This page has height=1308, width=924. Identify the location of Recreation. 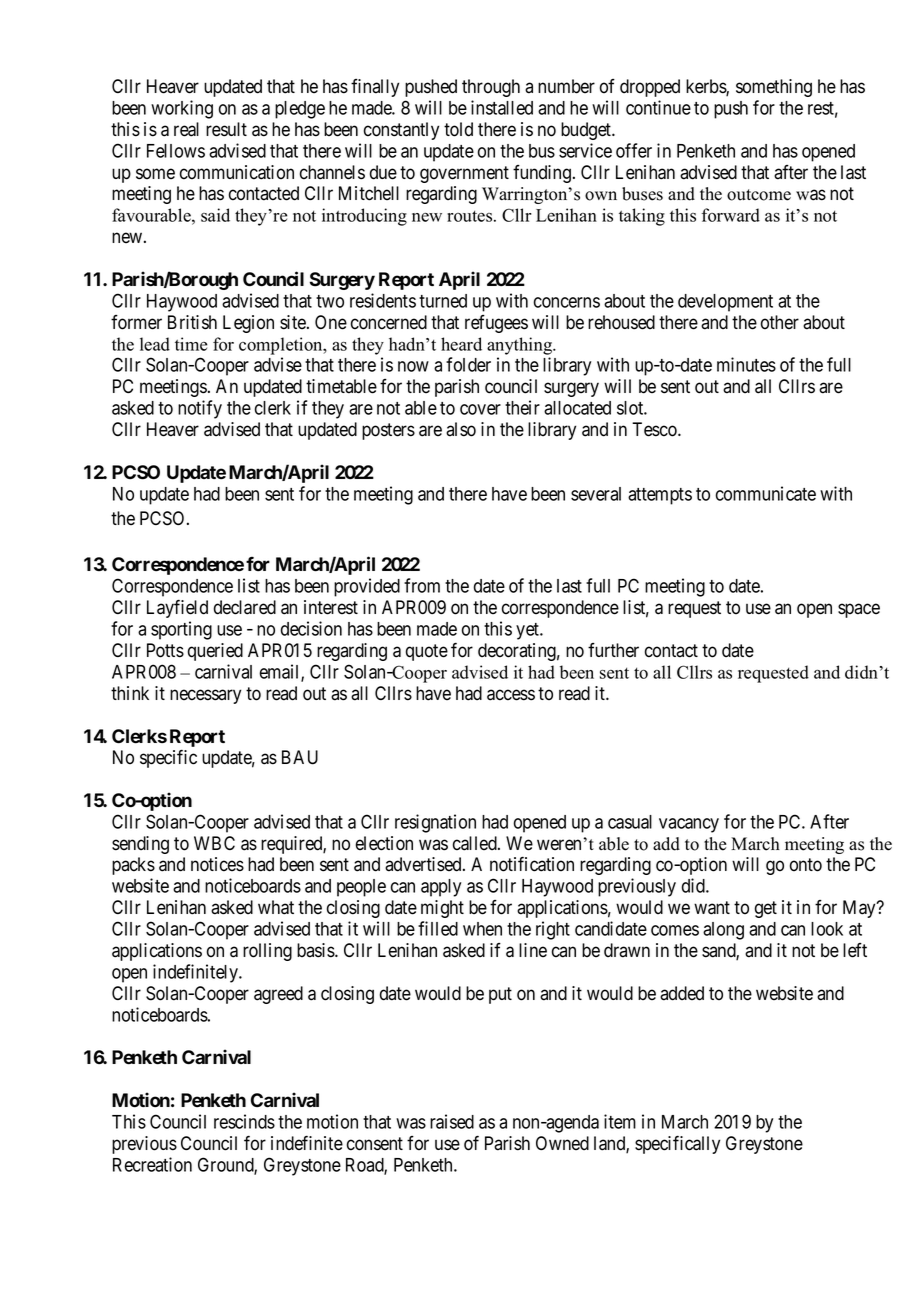
(152, 1164).
